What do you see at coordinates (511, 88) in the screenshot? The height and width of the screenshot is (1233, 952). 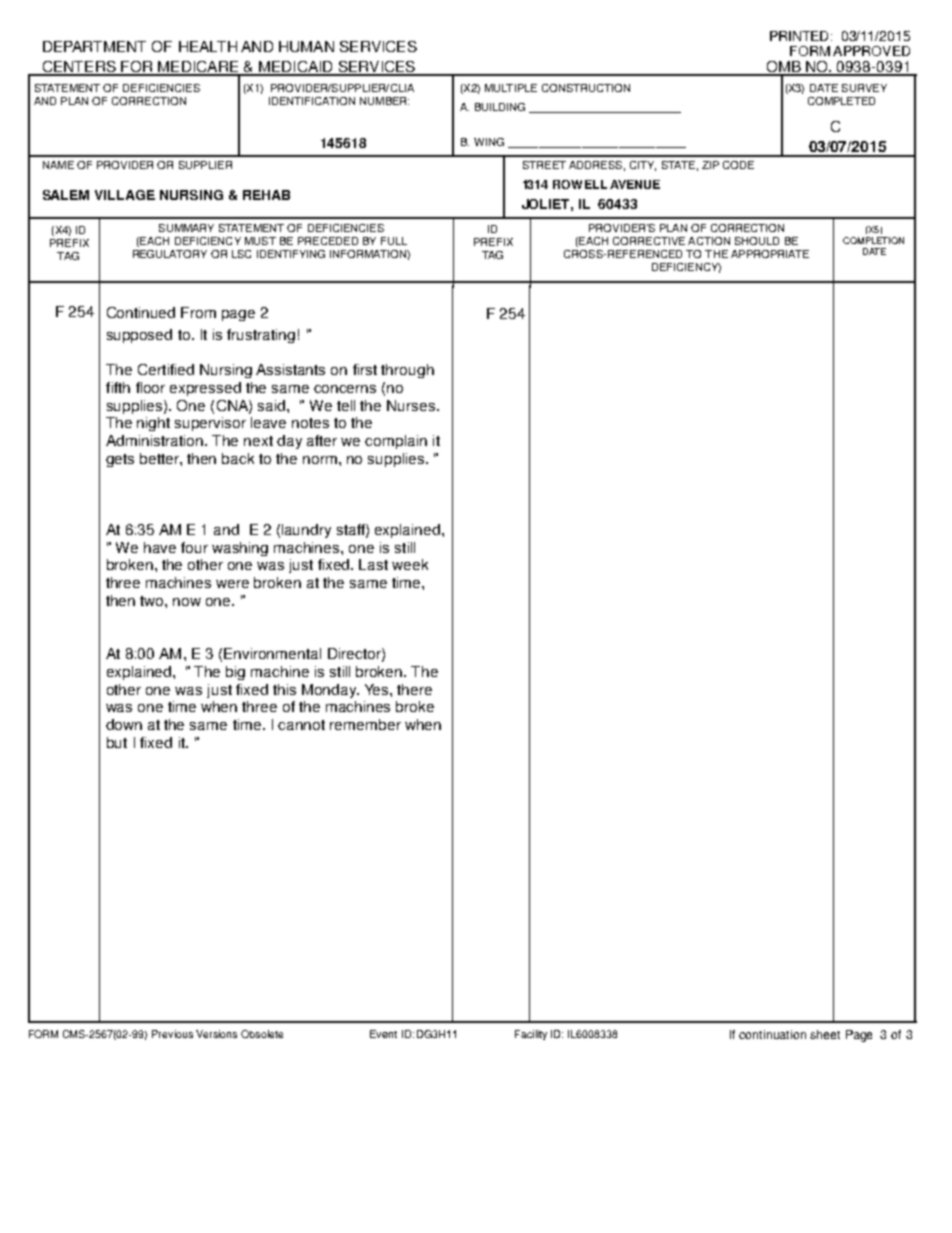 I see `MULTIPLE` at bounding box center [511, 88].
